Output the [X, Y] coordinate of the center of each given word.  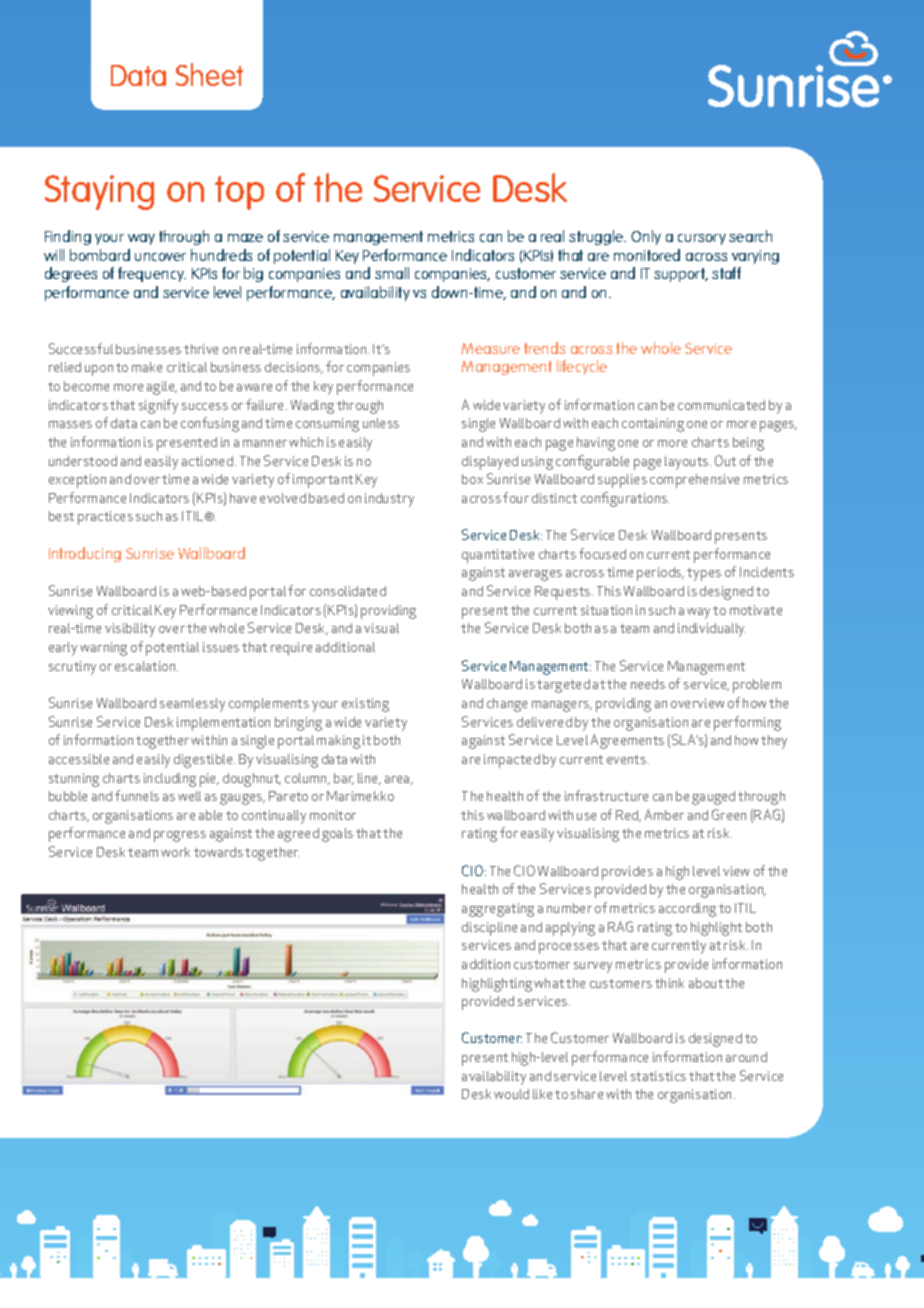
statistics [658, 1076]
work [175, 852]
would [511, 1094]
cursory [702, 239]
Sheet [209, 74]
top [239, 193]
